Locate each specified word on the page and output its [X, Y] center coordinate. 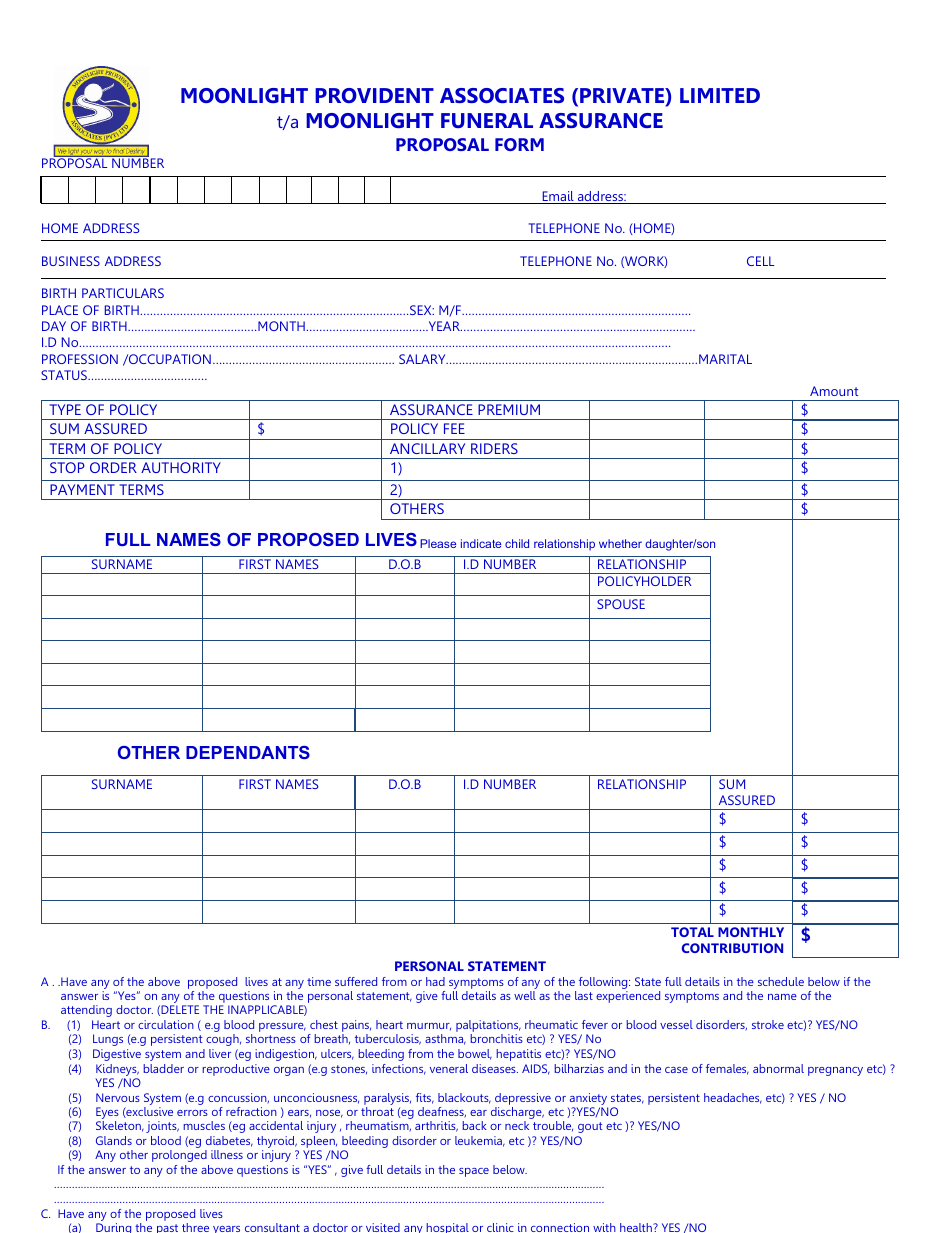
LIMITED [720, 95]
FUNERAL [487, 120]
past [167, 1228]
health [637, 1227]
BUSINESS [71, 261]
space [474, 1172]
